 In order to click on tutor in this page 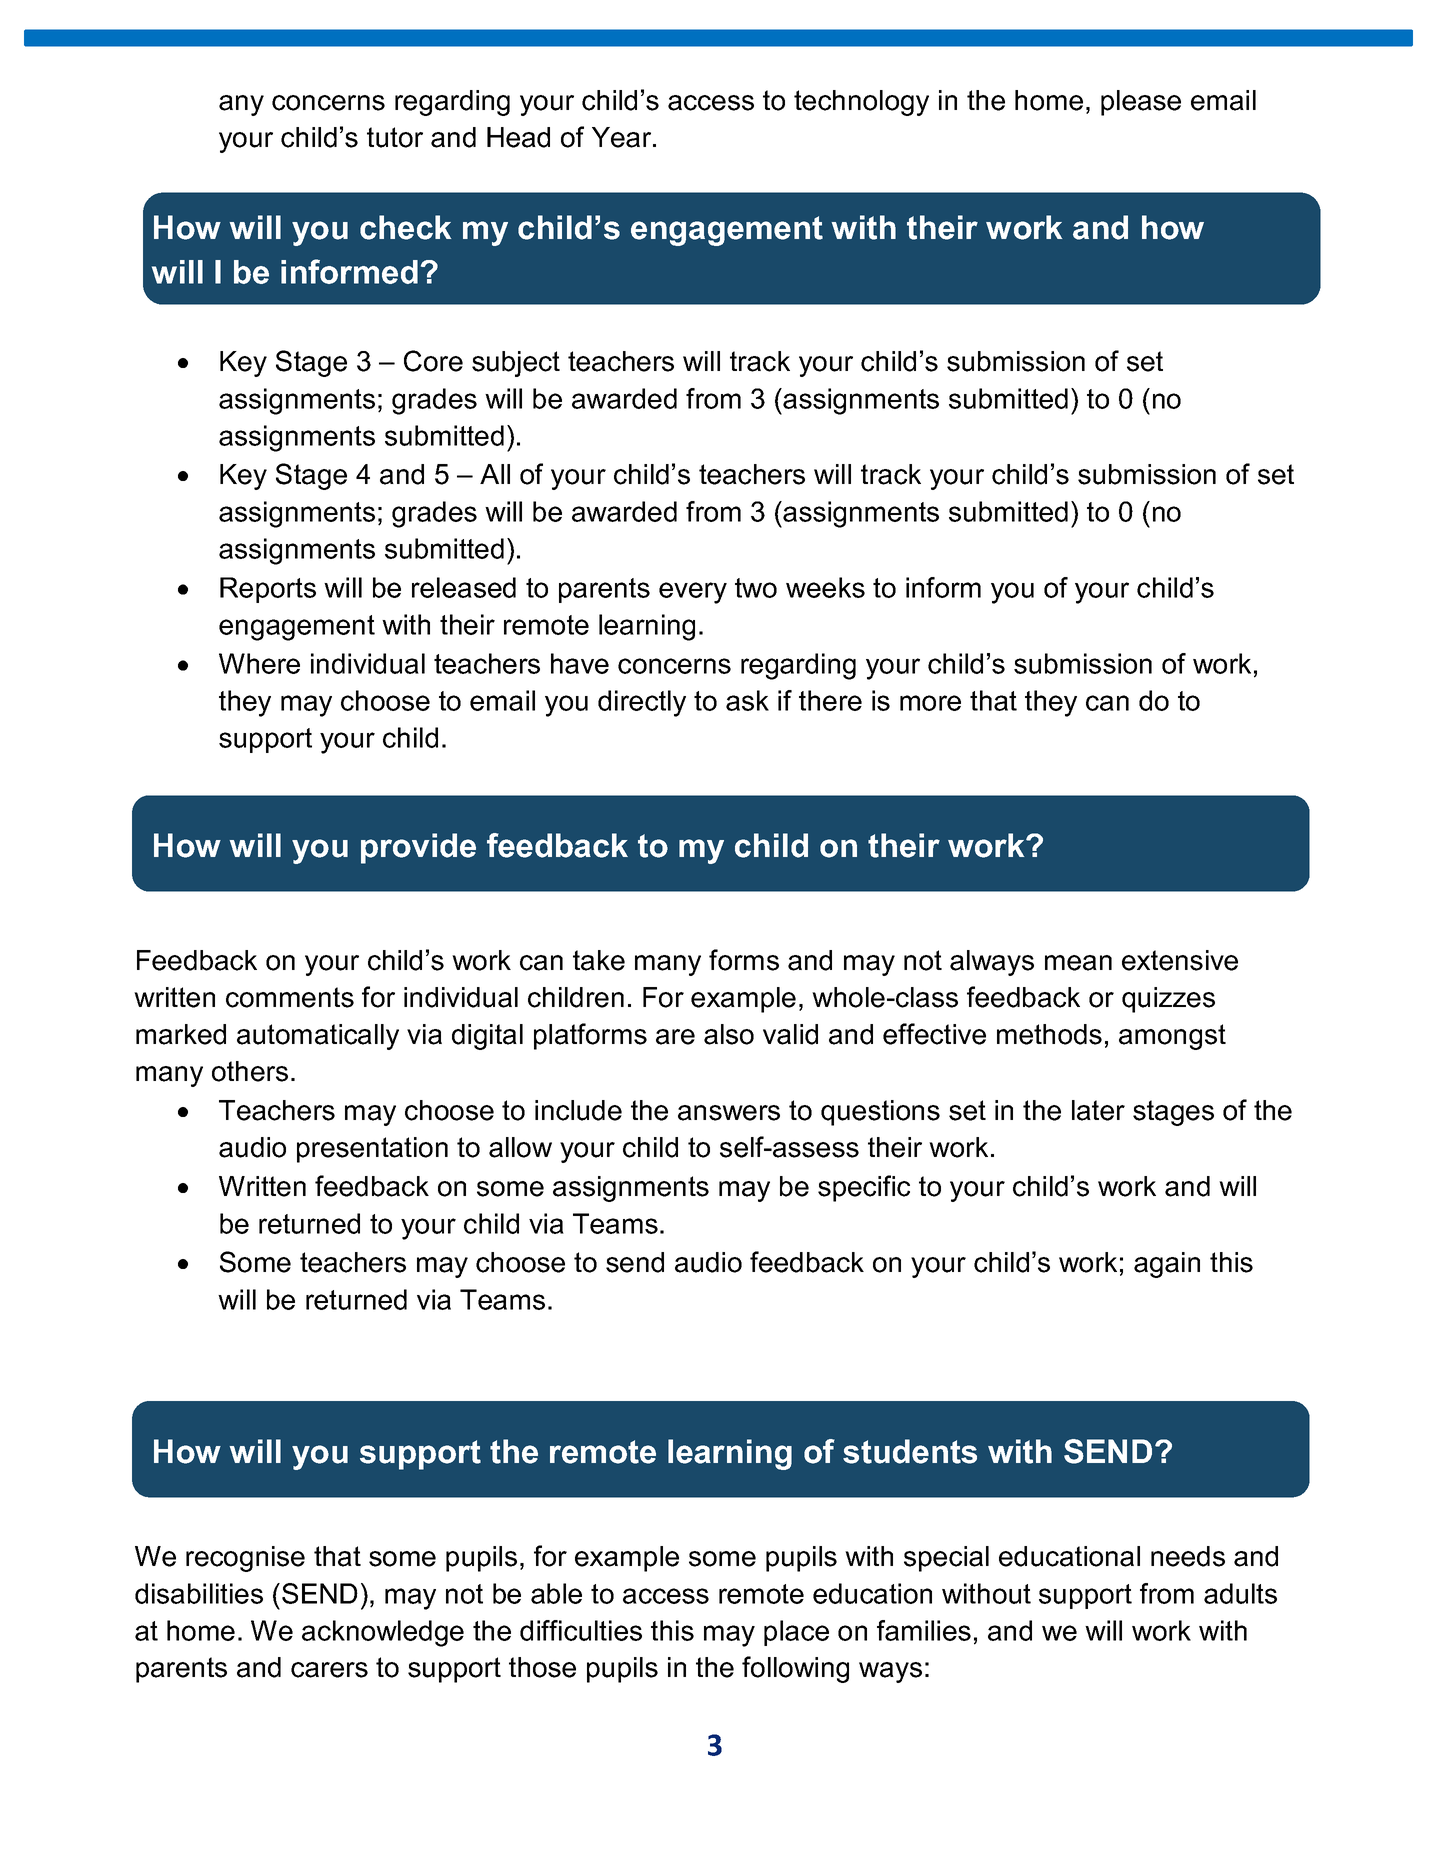, I will do `click(395, 137)`.
